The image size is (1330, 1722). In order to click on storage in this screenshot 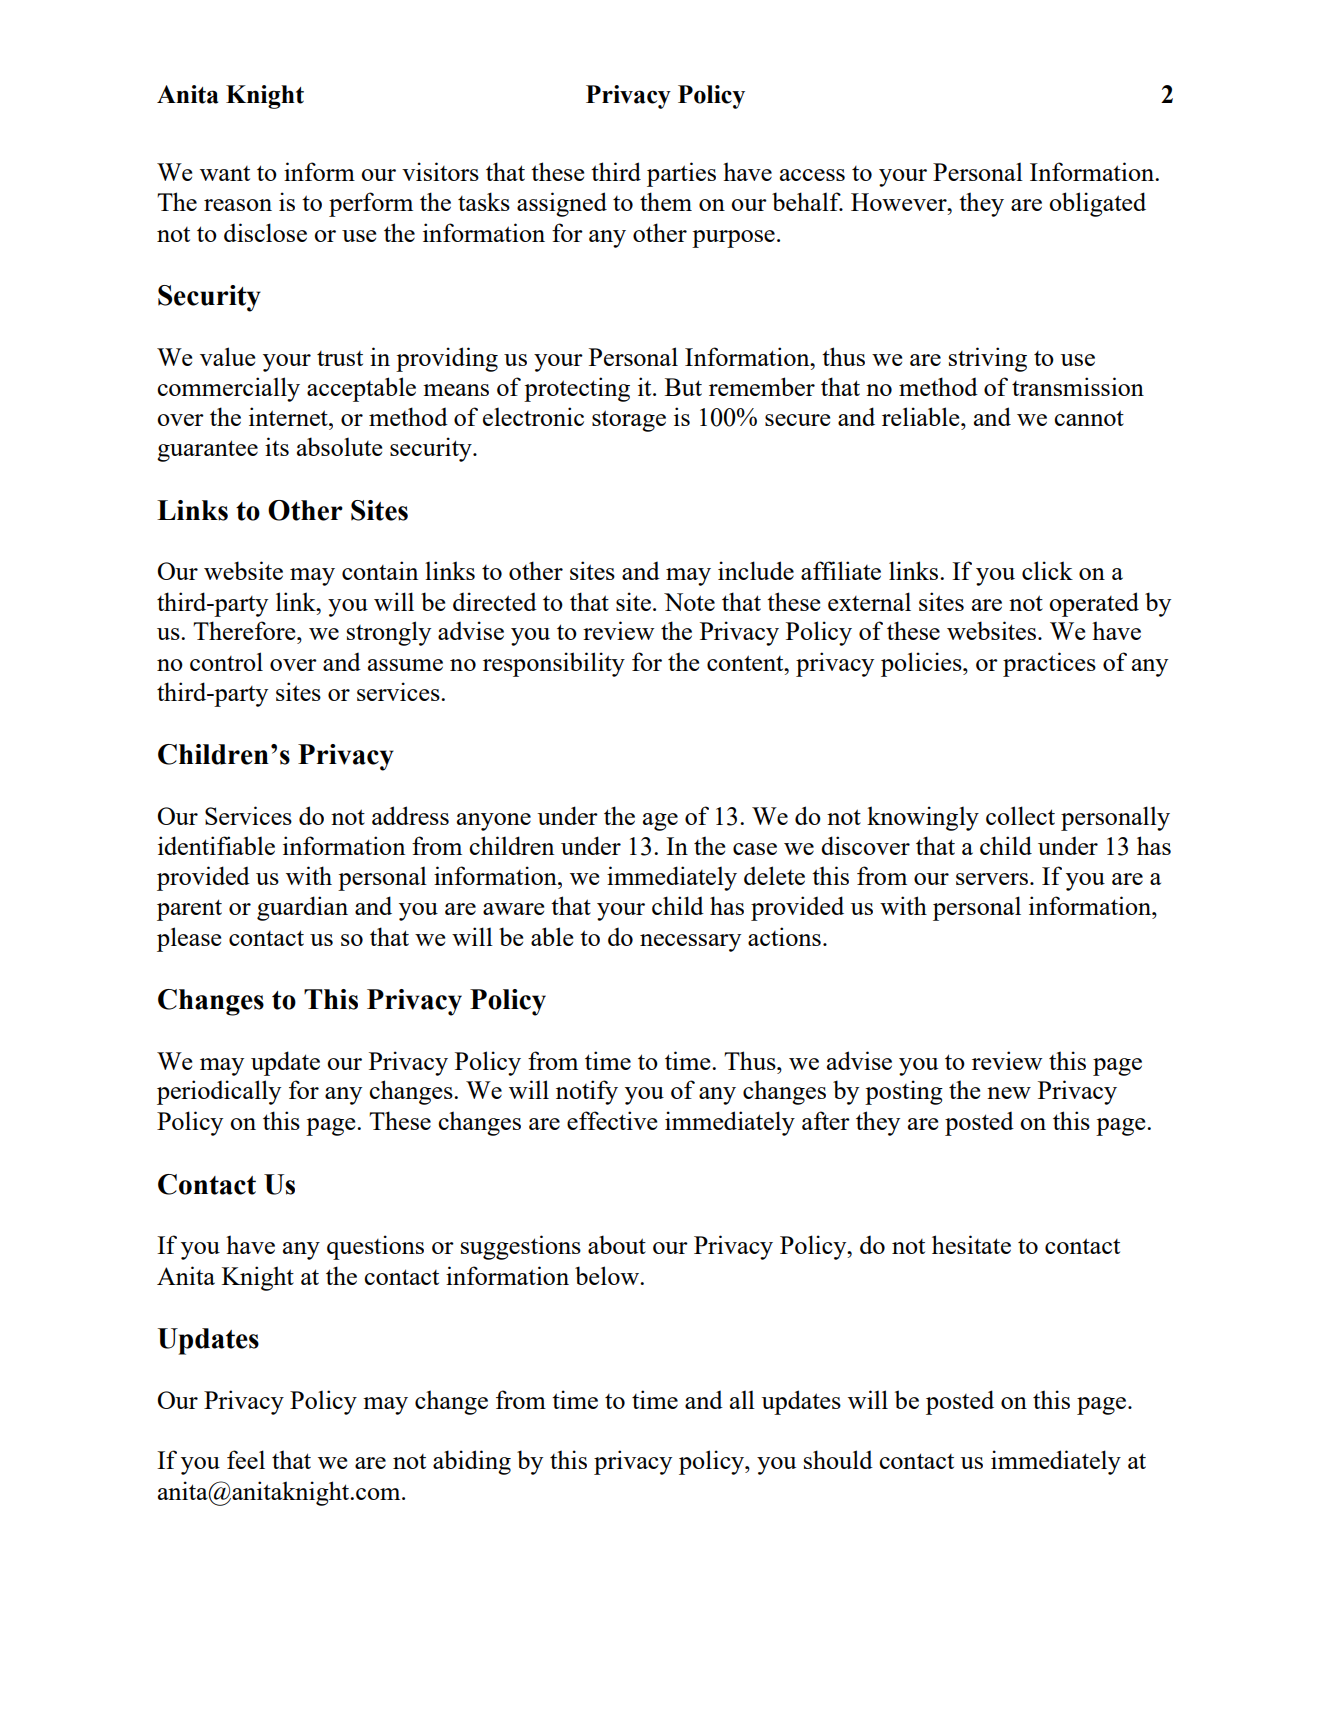, I will do `click(629, 421)`.
